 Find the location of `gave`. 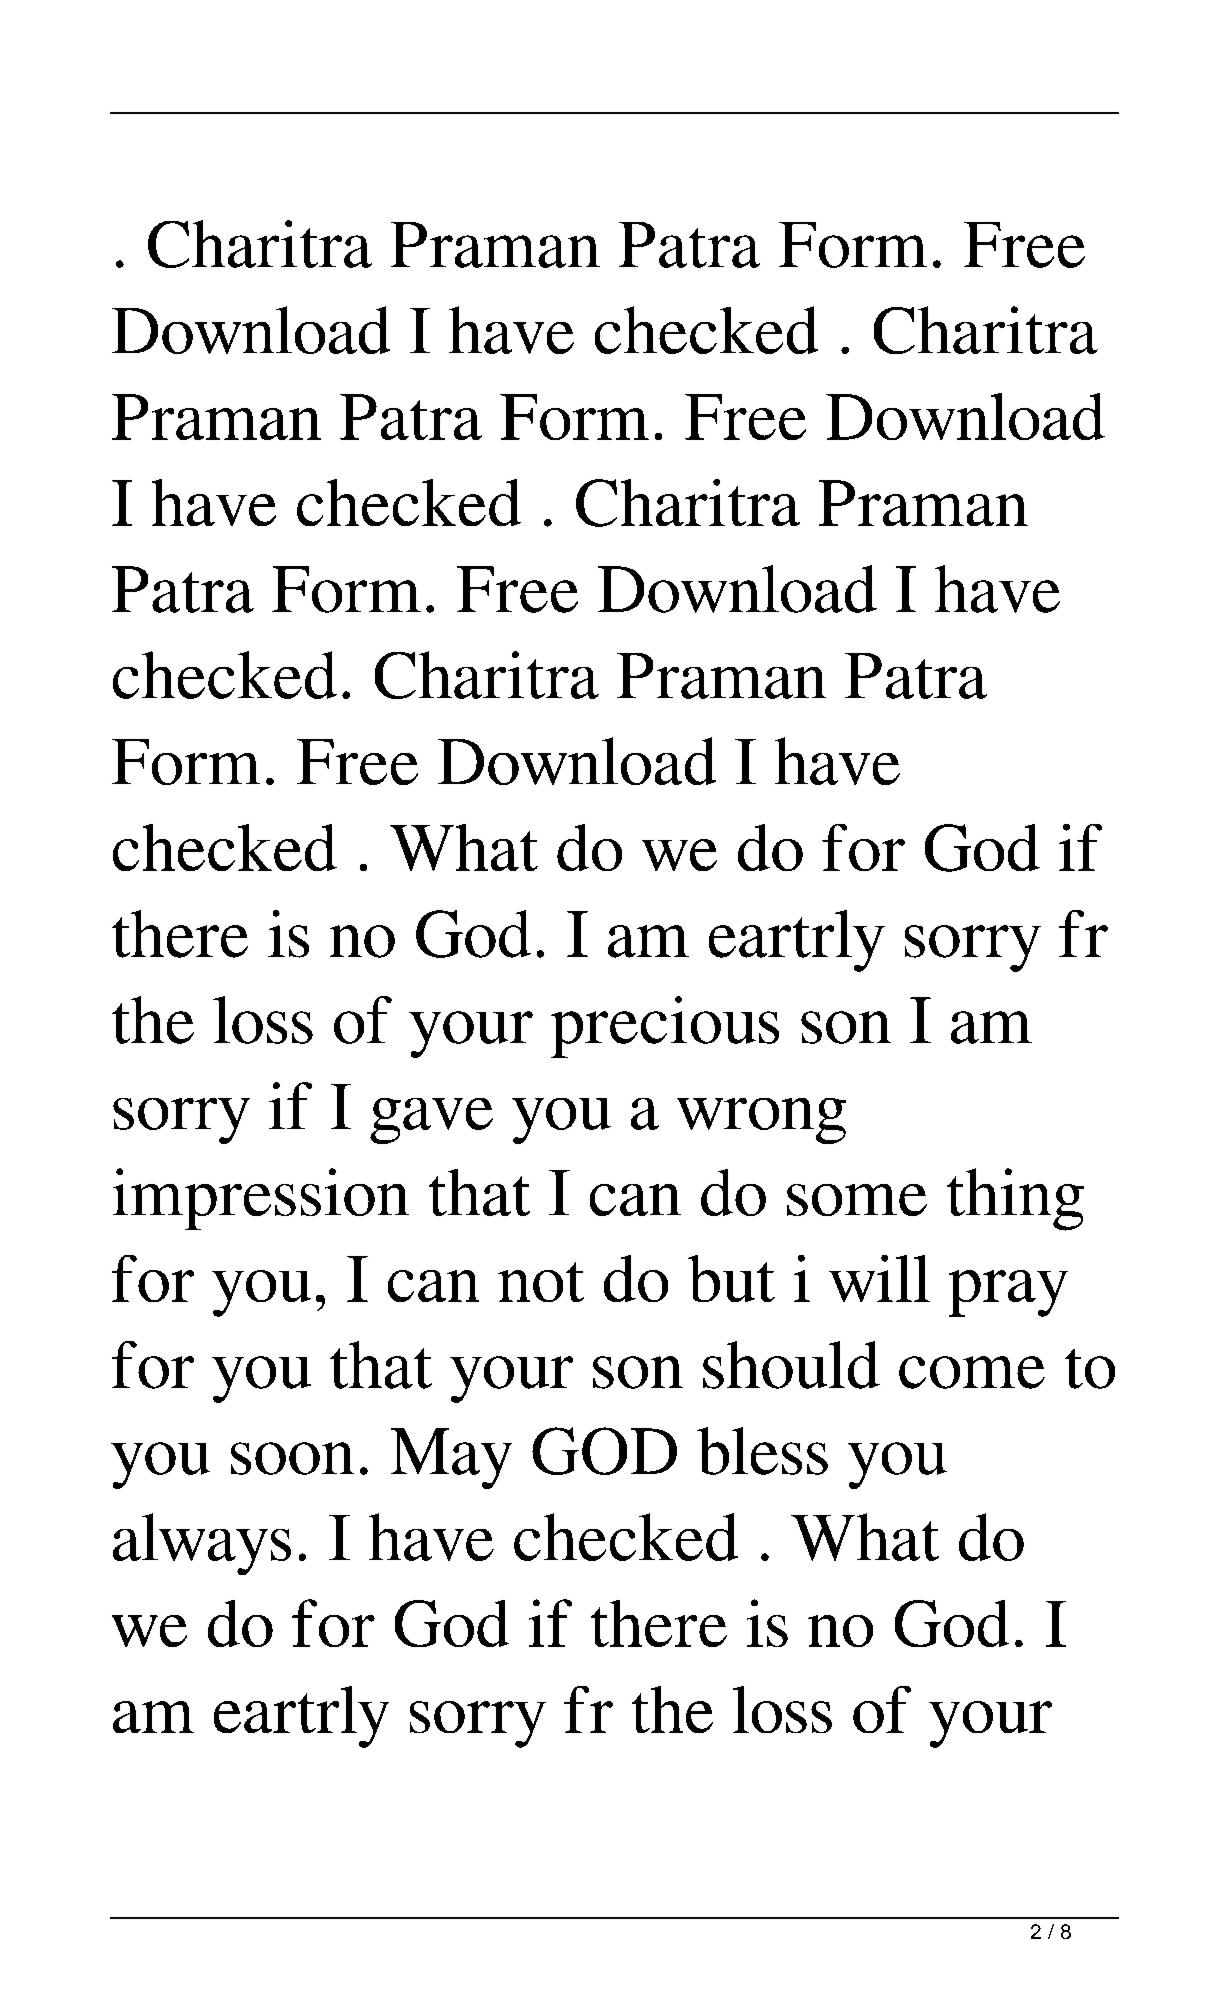

gave is located at coordinates (431, 1121).
